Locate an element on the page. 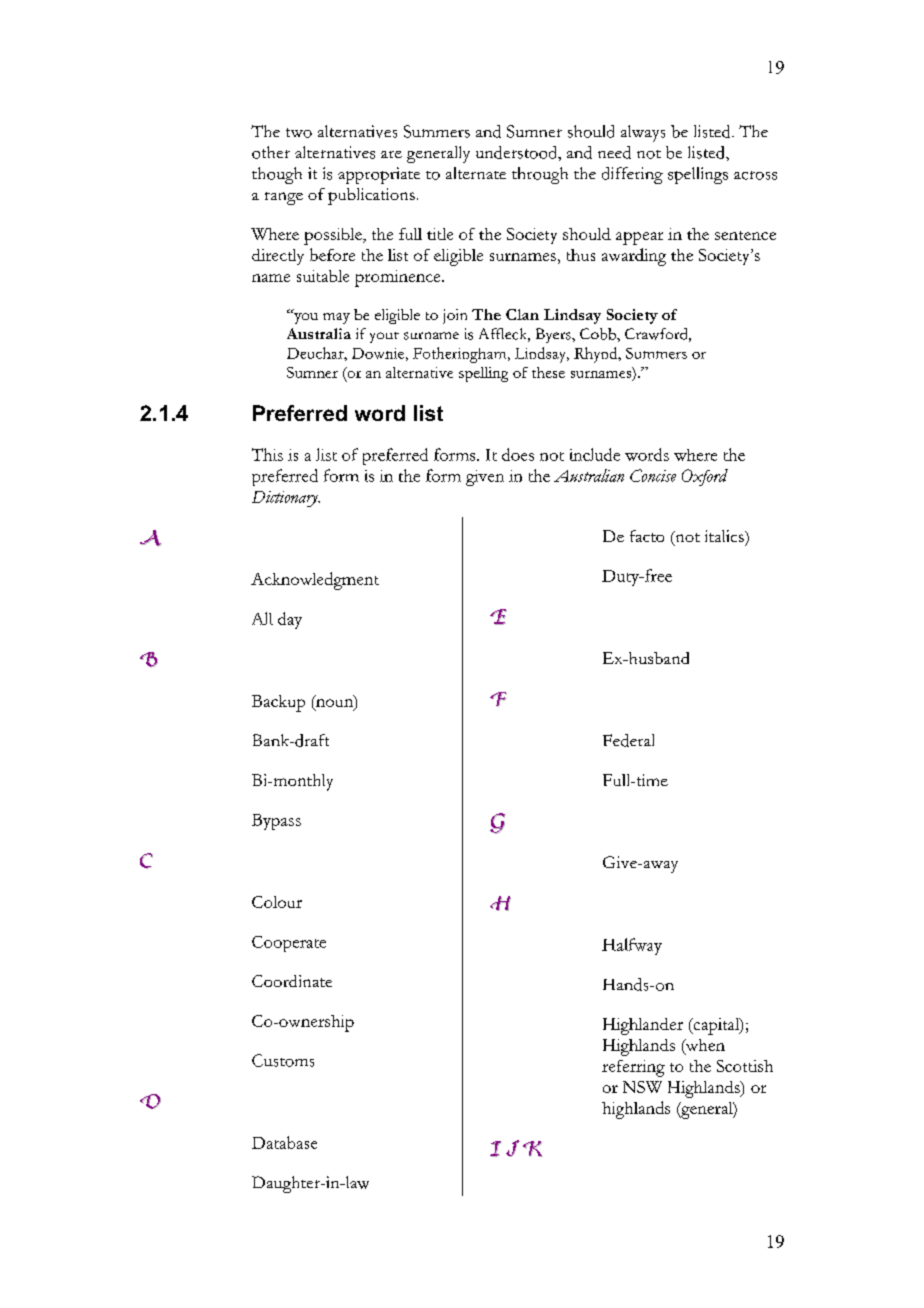 The width and height of the document is (924, 1308). referring is located at coordinates (633, 1068).
